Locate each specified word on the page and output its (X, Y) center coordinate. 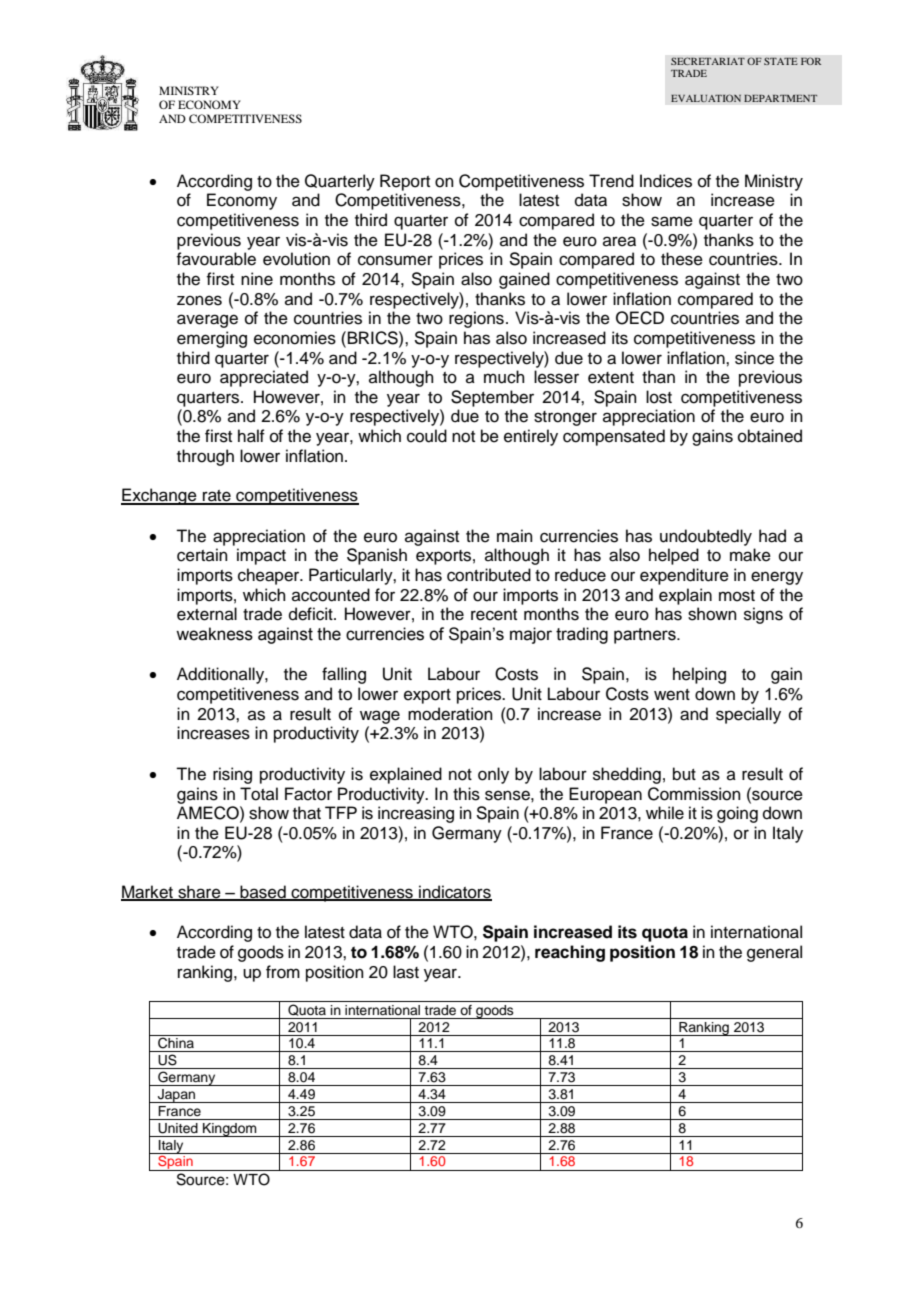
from (283, 972)
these (682, 259)
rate (217, 497)
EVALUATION (706, 98)
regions (476, 319)
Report (405, 182)
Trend (611, 181)
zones (199, 300)
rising (232, 775)
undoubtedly (706, 537)
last (406, 972)
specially (748, 715)
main (515, 535)
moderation (450, 714)
